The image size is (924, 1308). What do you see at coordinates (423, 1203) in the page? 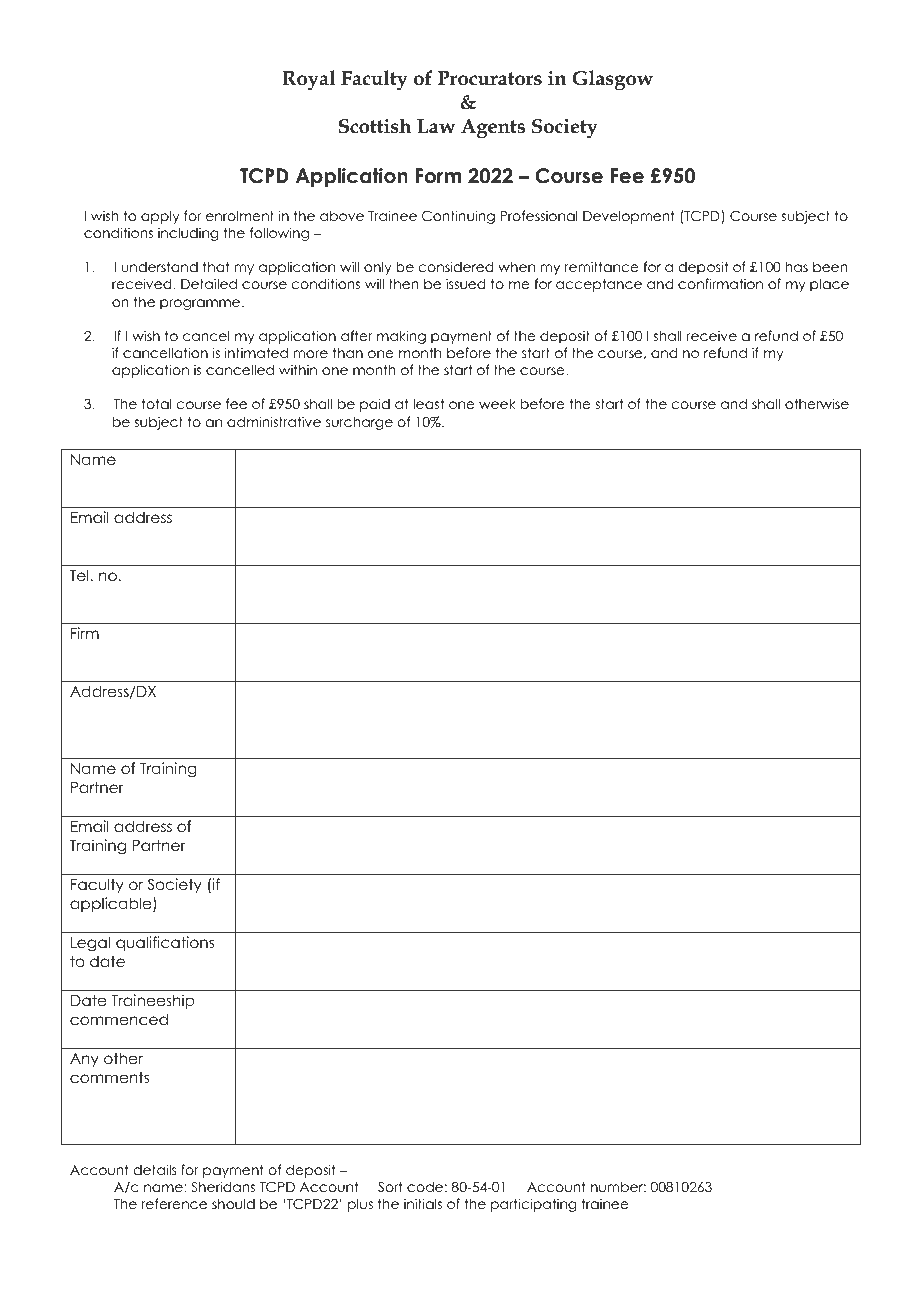
I see `initials` at bounding box center [423, 1203].
